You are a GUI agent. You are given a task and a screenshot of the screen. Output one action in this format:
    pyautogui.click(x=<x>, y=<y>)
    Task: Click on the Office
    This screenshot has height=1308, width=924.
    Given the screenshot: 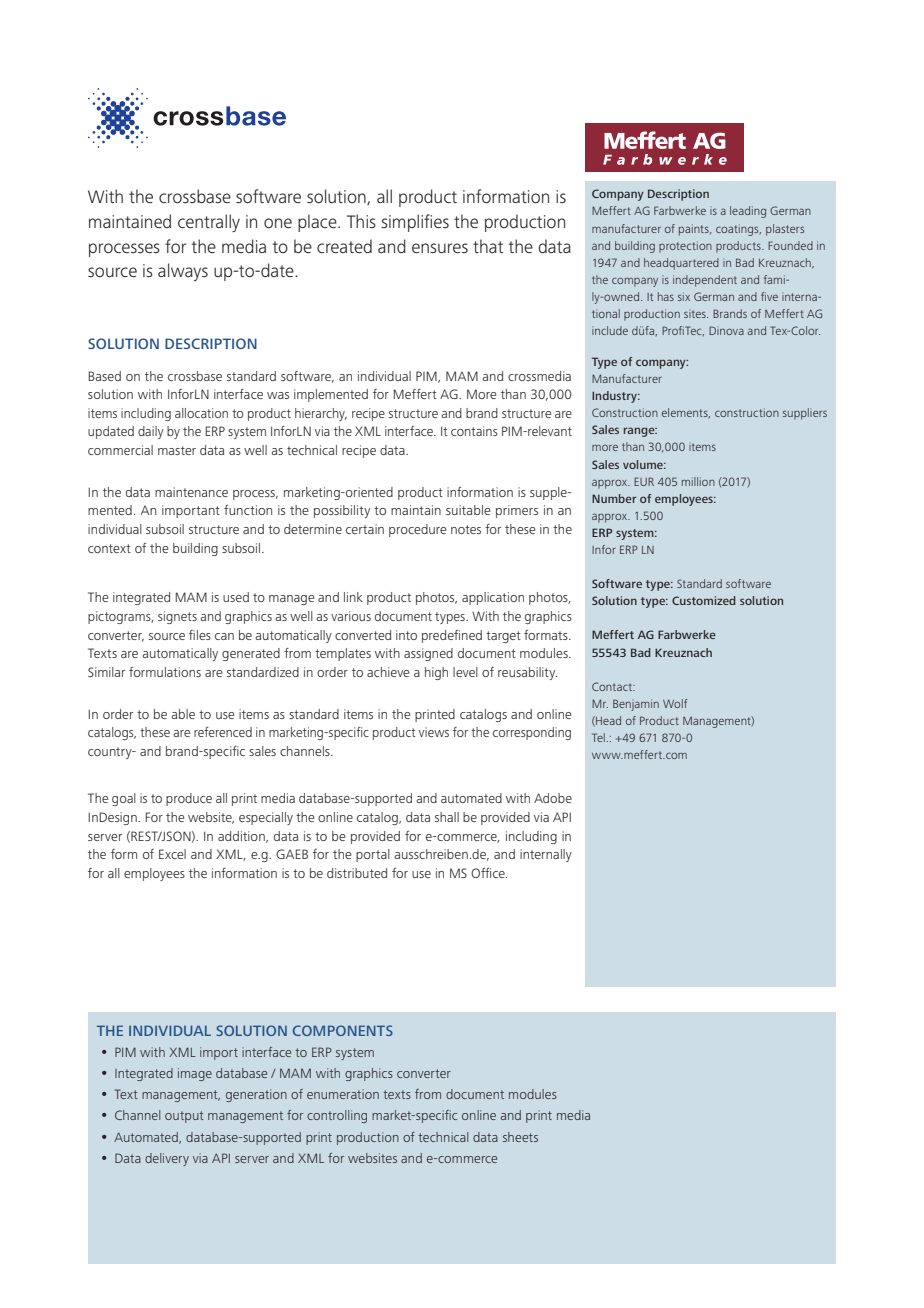 What is the action you would take?
    pyautogui.click(x=489, y=873)
